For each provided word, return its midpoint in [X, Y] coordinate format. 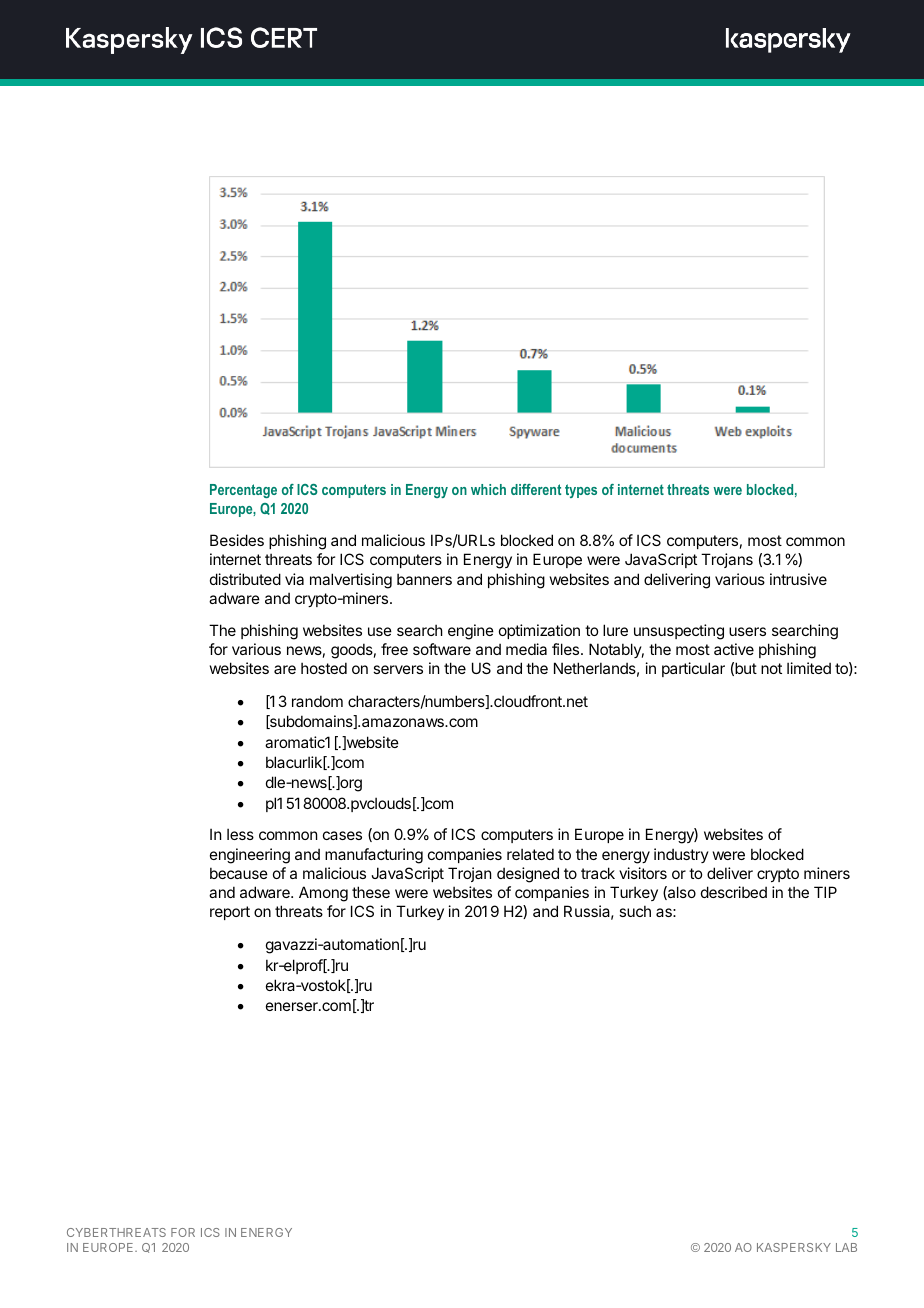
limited [809, 668]
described [734, 892]
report [230, 913]
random [317, 701]
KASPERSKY [794, 1247]
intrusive [798, 579]
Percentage [243, 491]
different [536, 489]
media [526, 649]
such [635, 911]
